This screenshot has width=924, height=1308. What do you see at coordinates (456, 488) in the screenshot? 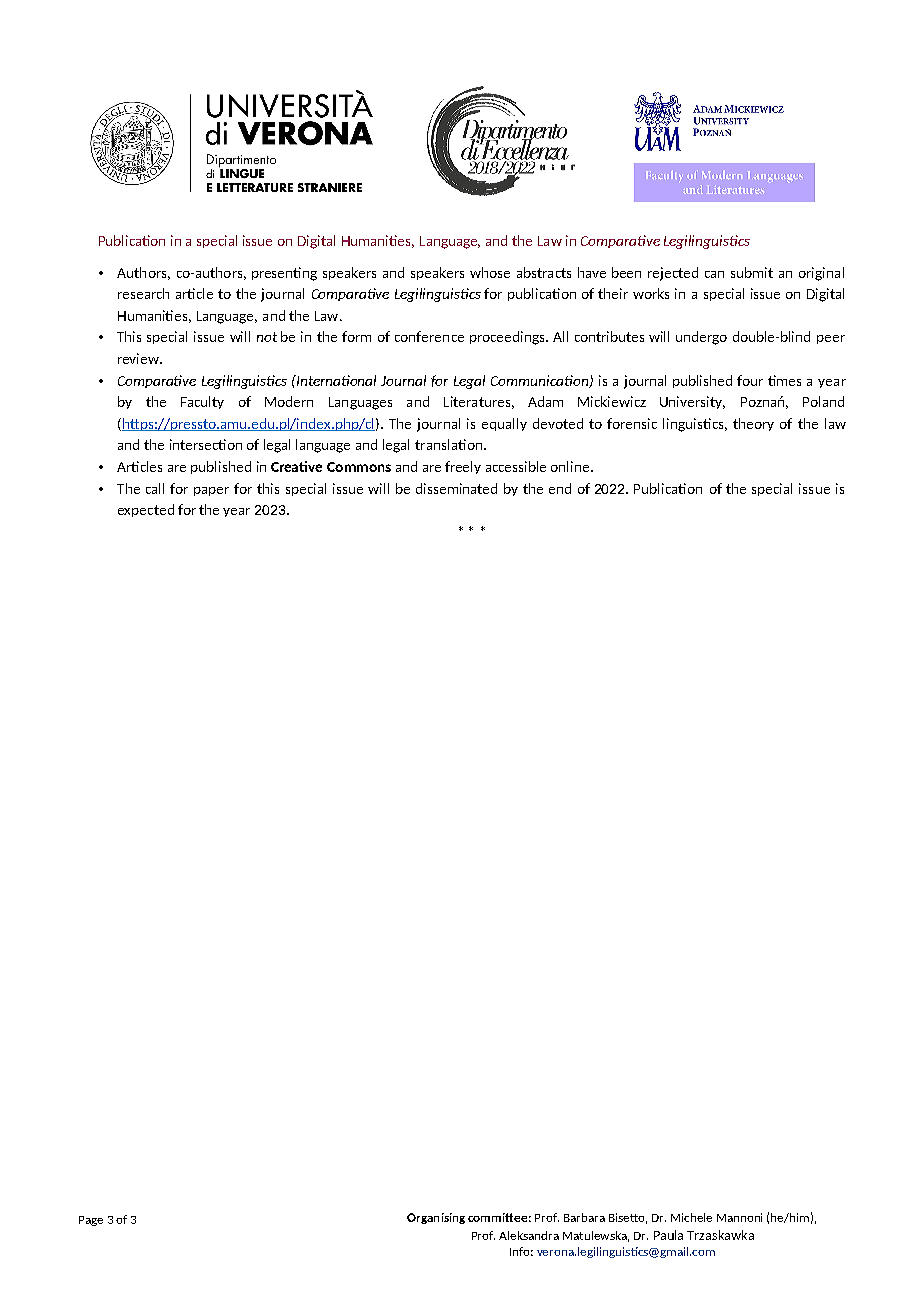
I see `disseminated` at bounding box center [456, 488].
